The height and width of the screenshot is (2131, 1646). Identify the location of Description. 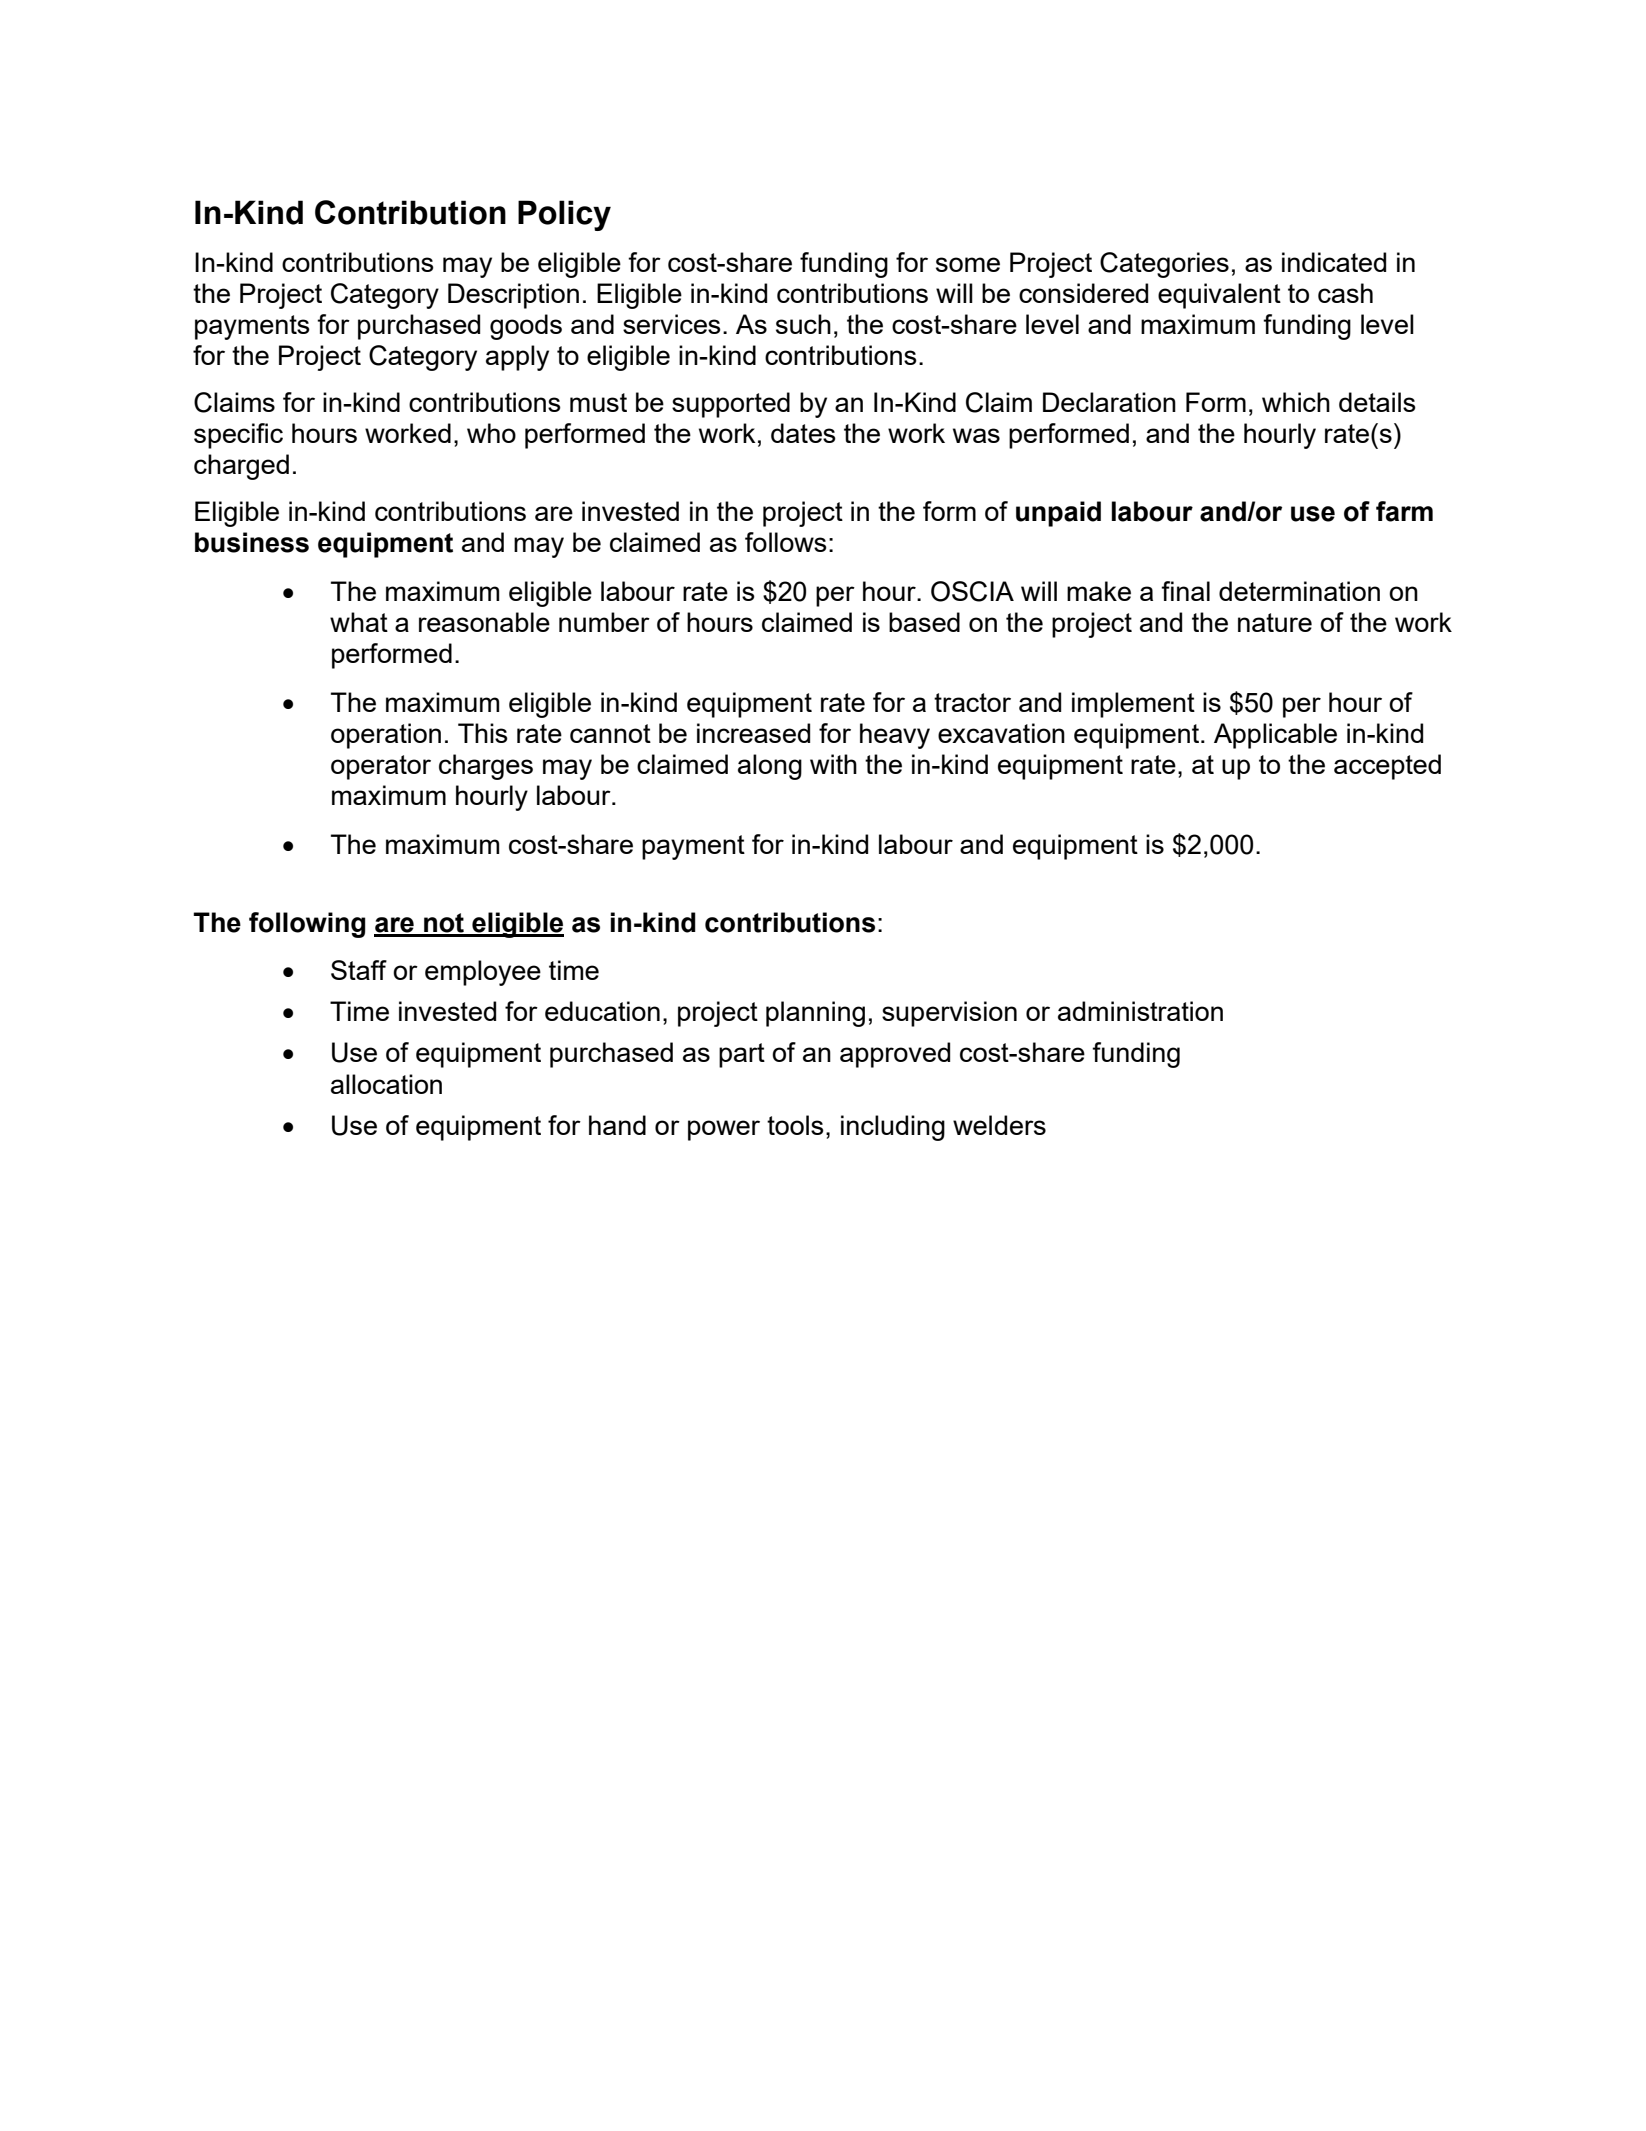
(513, 296).
